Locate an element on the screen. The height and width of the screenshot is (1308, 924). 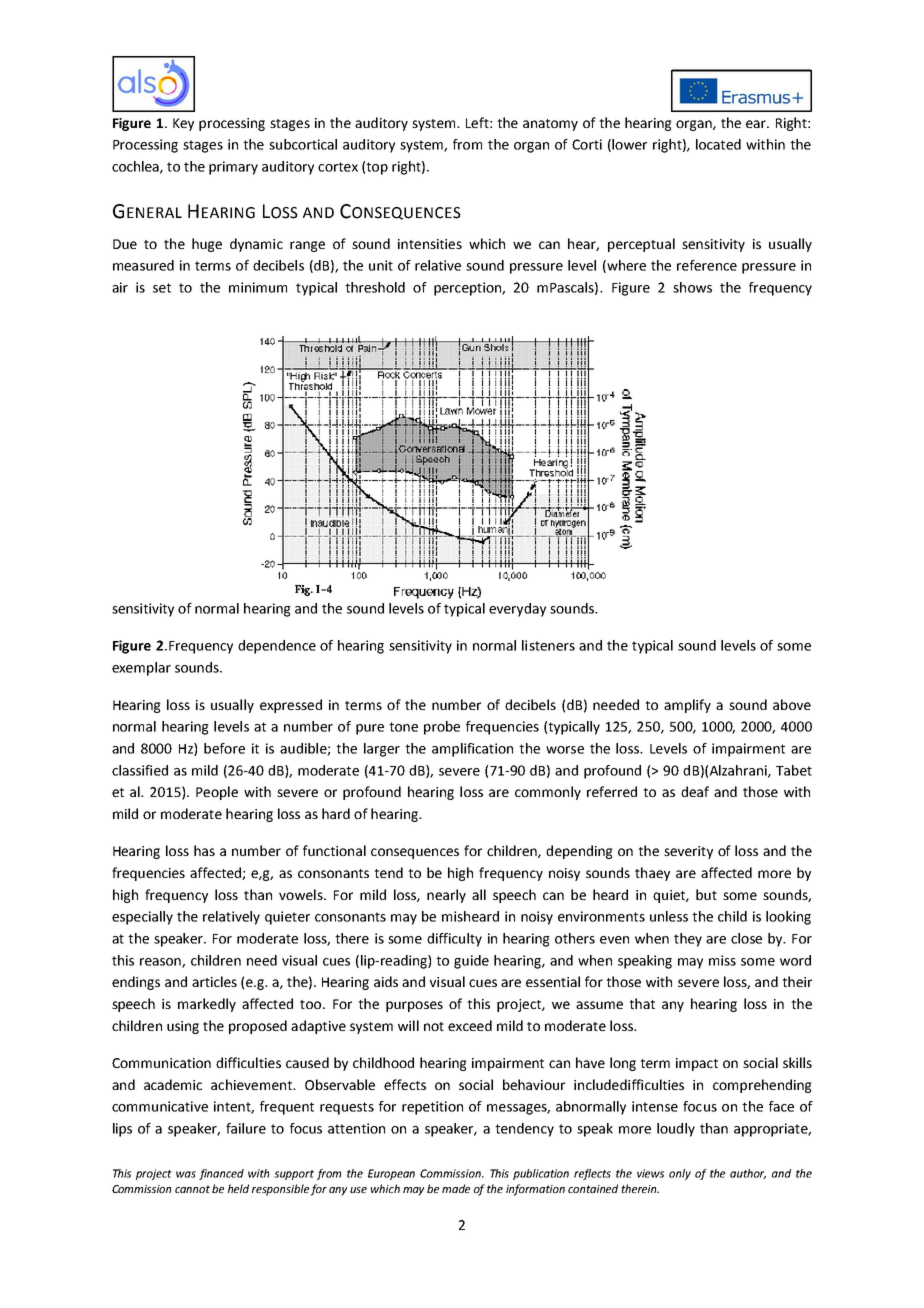
primary is located at coordinates (233, 168).
